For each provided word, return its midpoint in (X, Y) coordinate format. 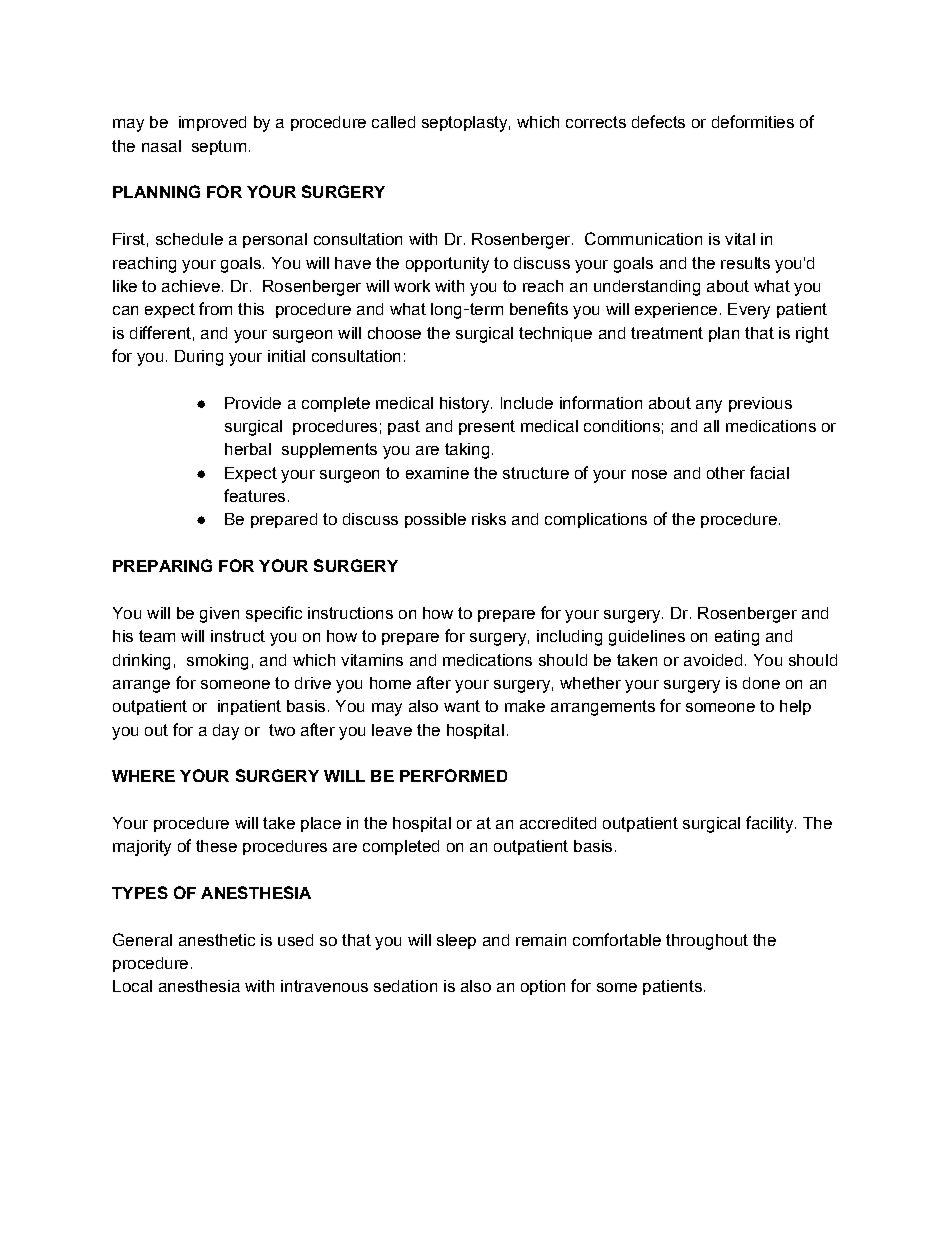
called (393, 122)
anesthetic (217, 940)
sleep (456, 941)
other (726, 473)
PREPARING (162, 565)
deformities (753, 121)
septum (219, 147)
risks (489, 519)
